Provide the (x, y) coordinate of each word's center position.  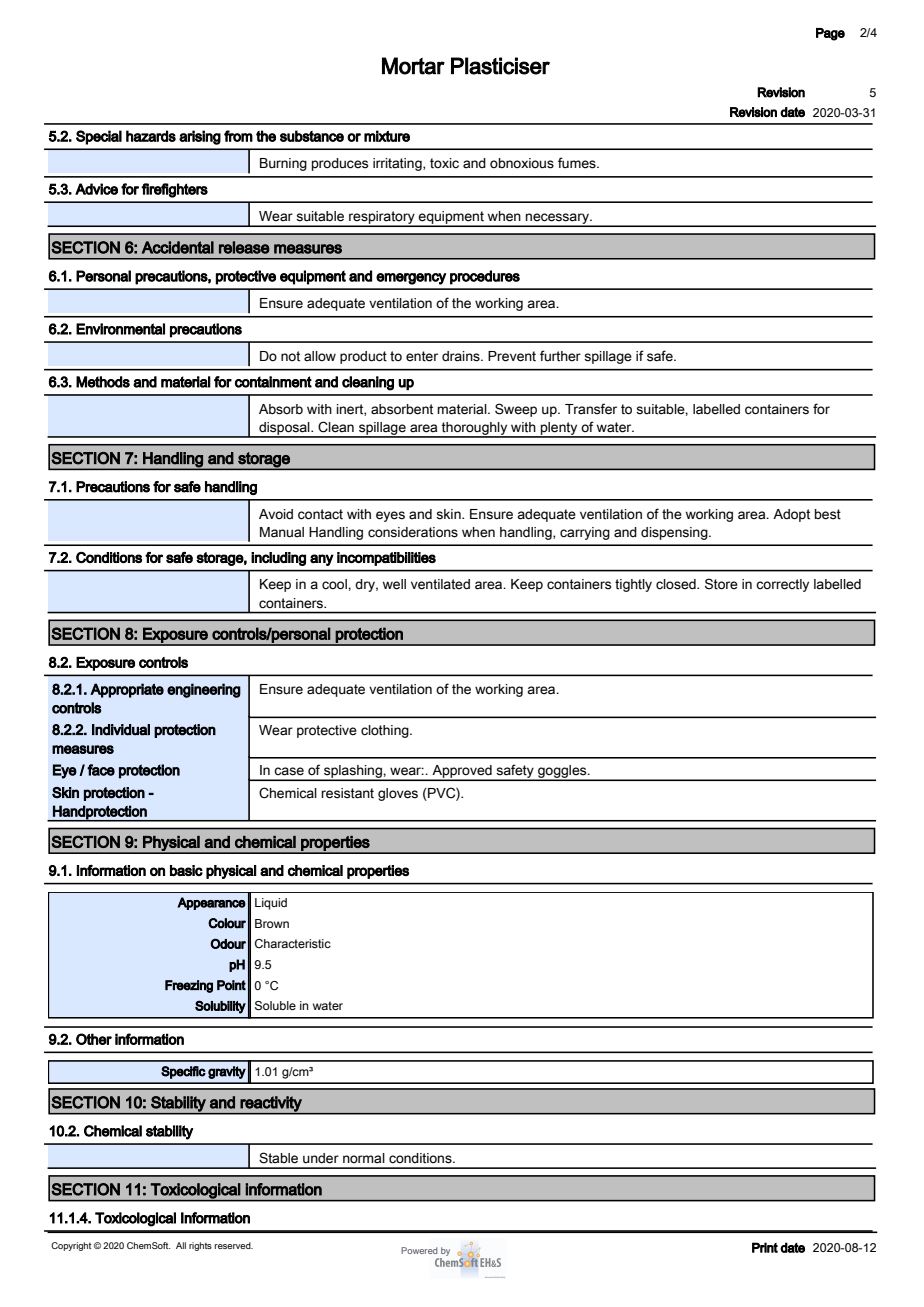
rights (200, 1246)
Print (765, 1247)
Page (830, 34)
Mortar (413, 66)
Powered (419, 1250)
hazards (151, 136)
